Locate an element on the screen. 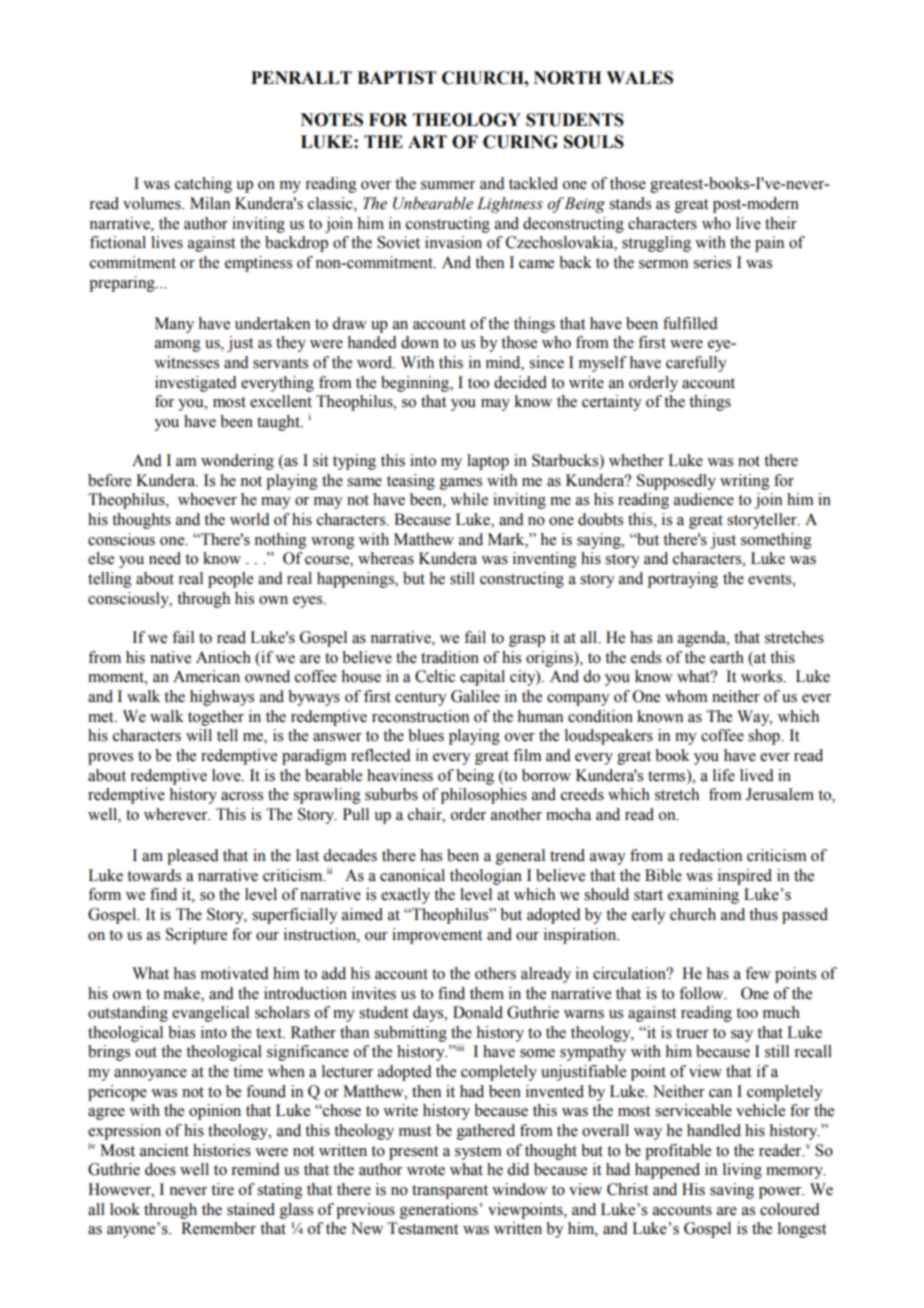 Image resolution: width=924 pixels, height=1308 pixels. native is located at coordinates (170, 657).
